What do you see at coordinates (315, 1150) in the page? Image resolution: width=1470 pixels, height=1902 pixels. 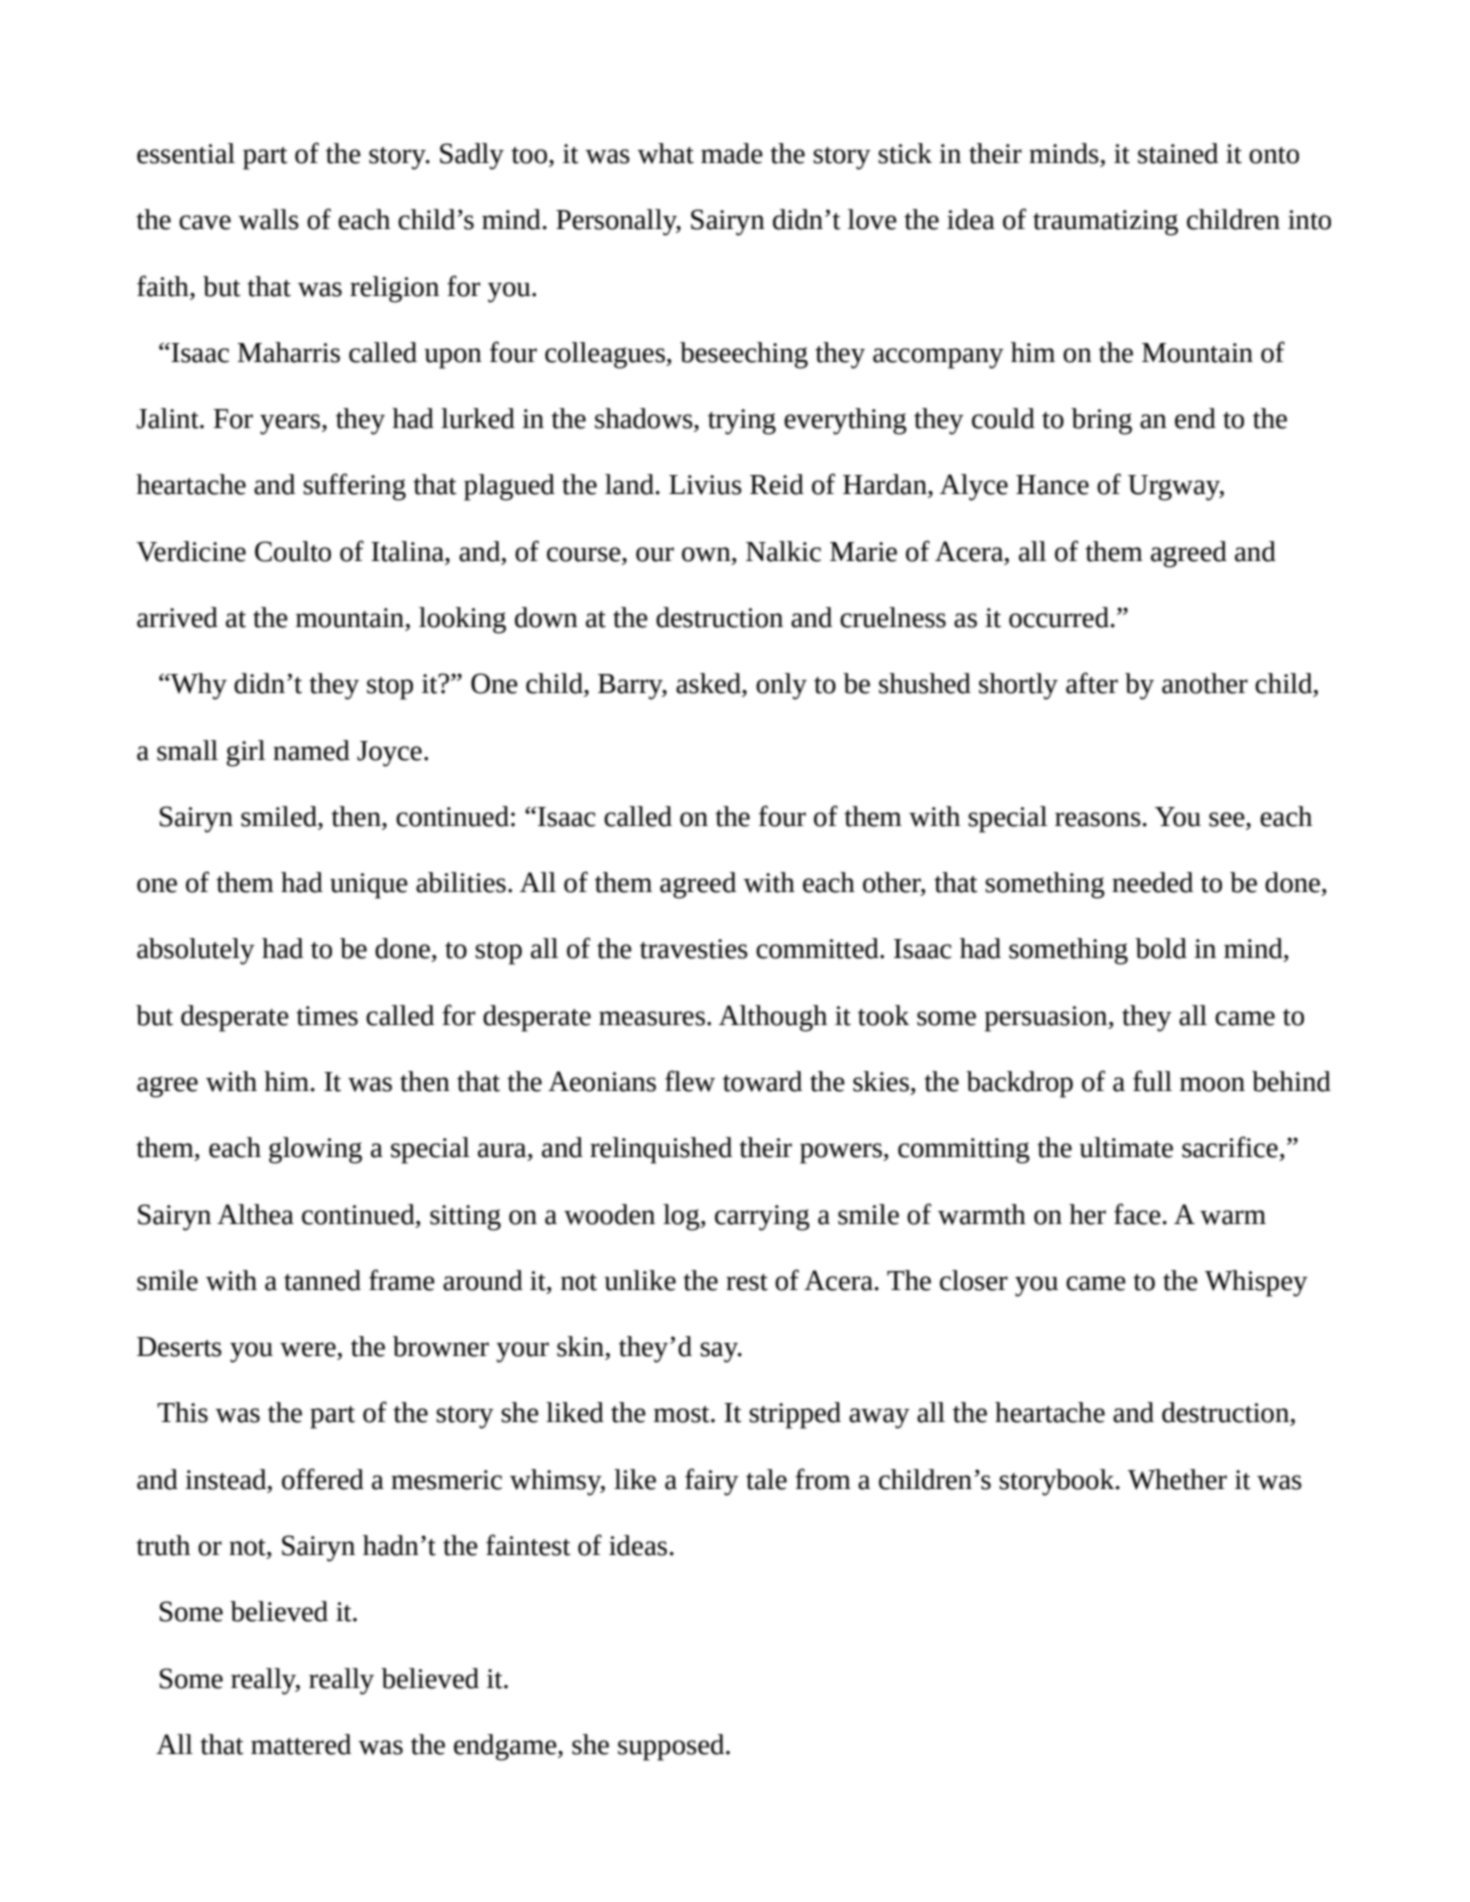 I see `glowing` at bounding box center [315, 1150].
